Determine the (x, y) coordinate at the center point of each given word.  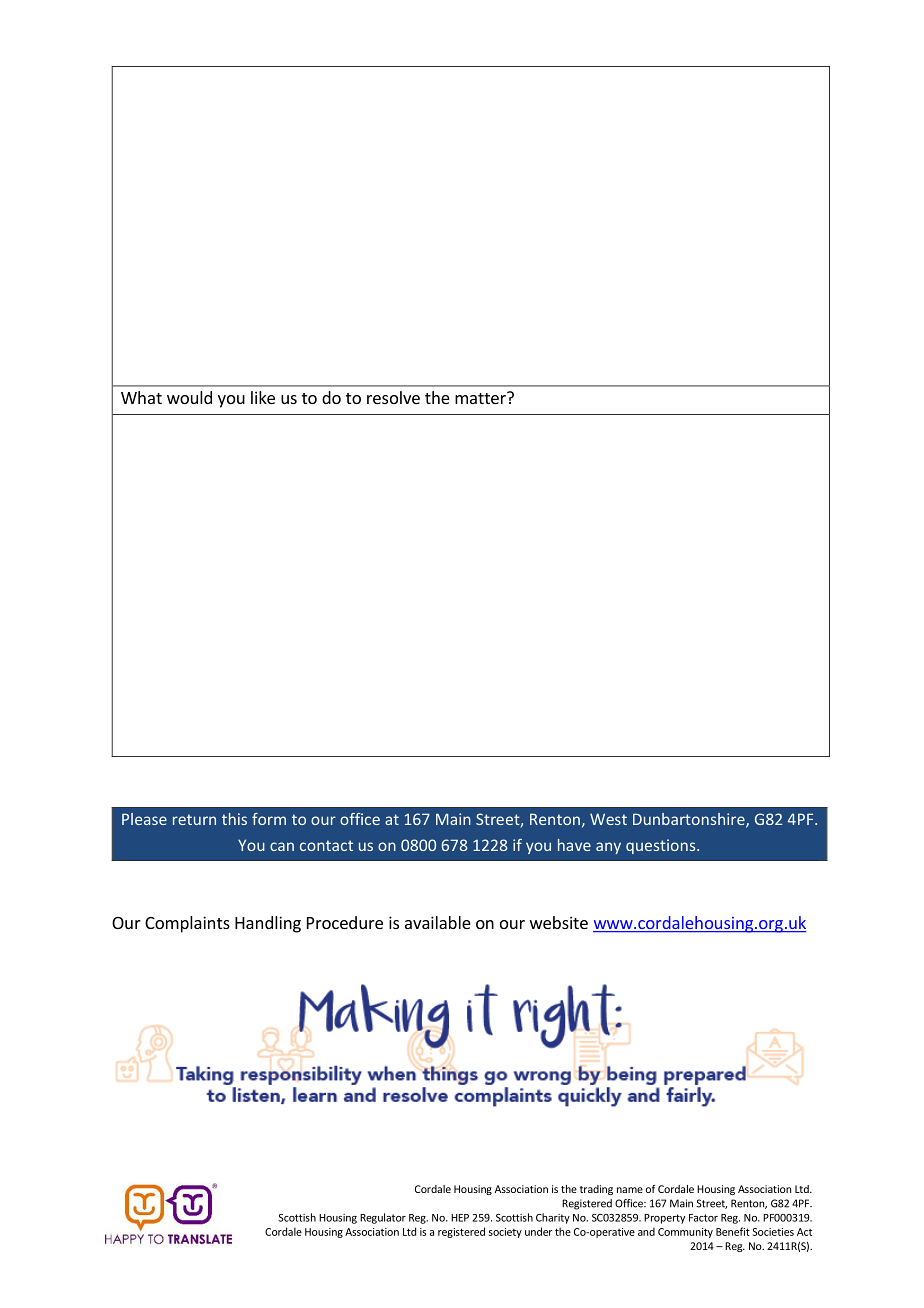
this (234, 819)
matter (481, 398)
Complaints (187, 924)
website (559, 922)
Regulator (383, 1218)
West (608, 819)
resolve (393, 397)
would (189, 397)
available (438, 922)
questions (662, 846)
